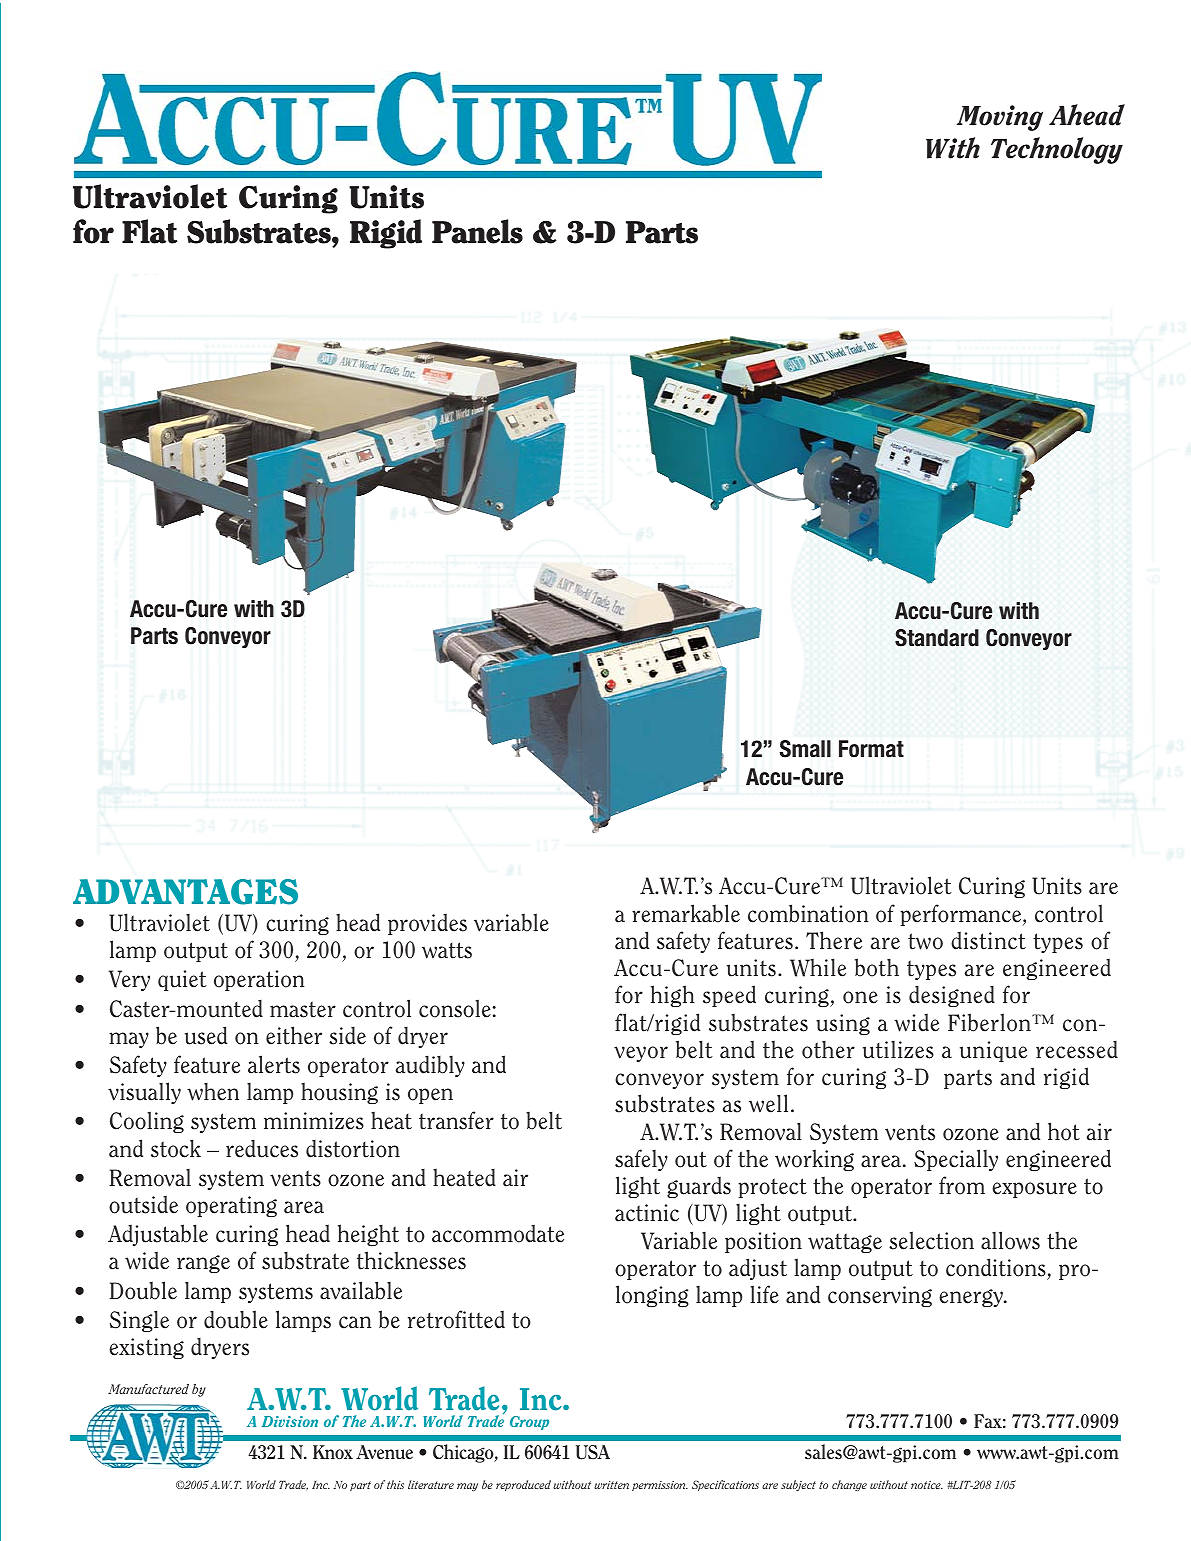 Image resolution: width=1191 pixels, height=1541 pixels. What do you see at coordinates (289, 1421) in the screenshot?
I see `Division` at bounding box center [289, 1421].
